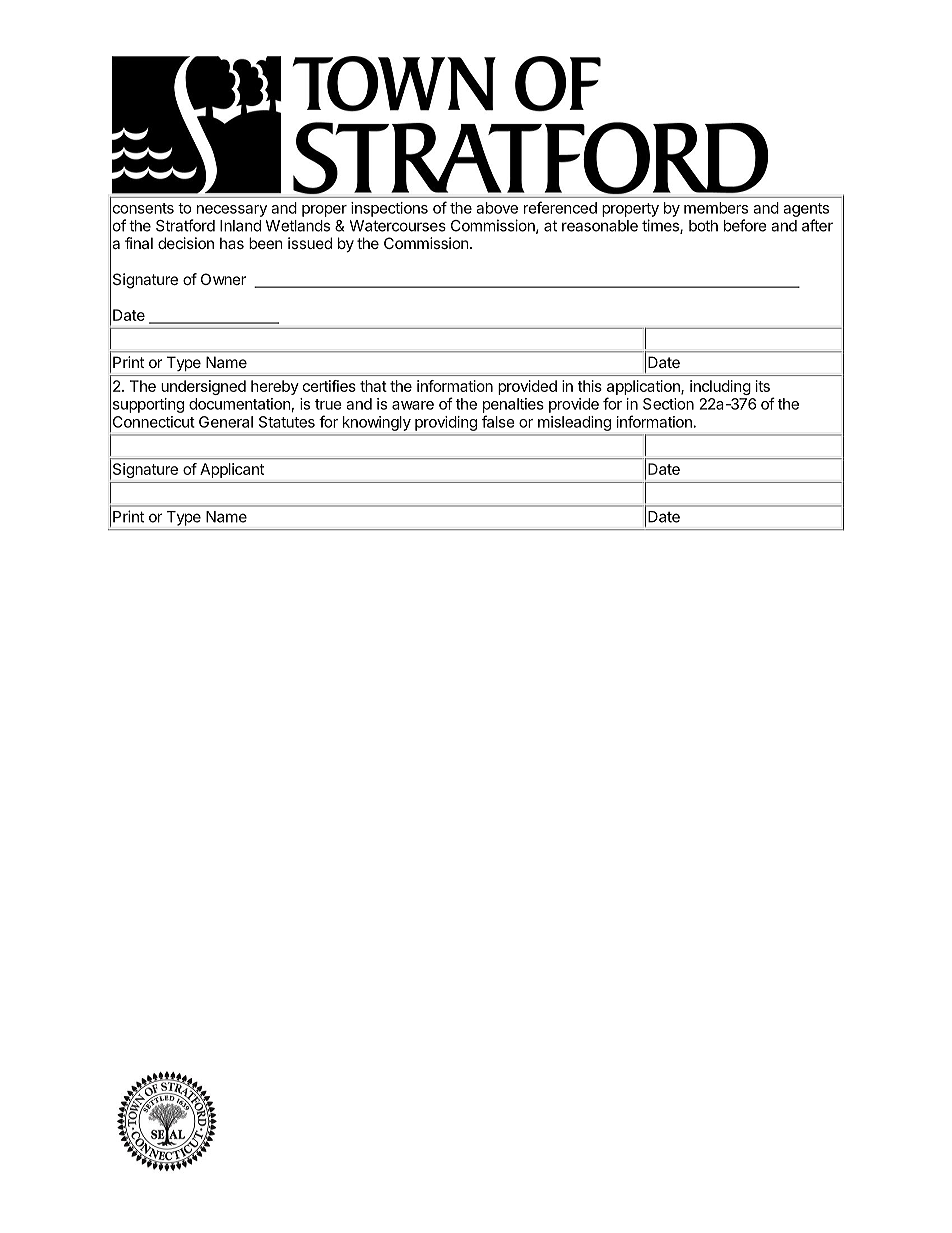 Image resolution: width=952 pixels, height=1233 pixels. I want to click on above, so click(497, 208).
